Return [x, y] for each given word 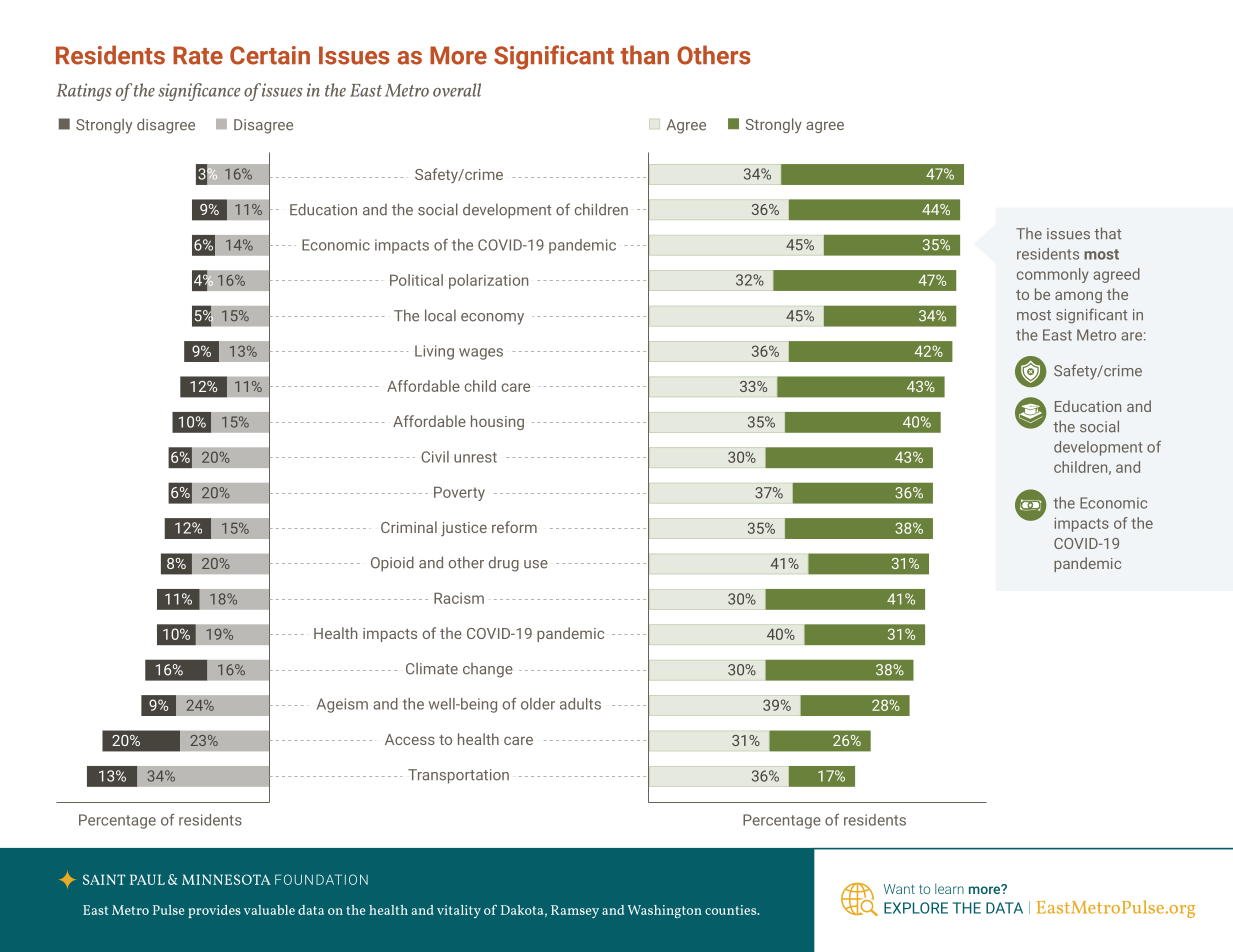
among [1078, 297]
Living [434, 352]
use [536, 564]
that [1107, 233]
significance [199, 92]
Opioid [392, 564]
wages [481, 354]
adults [580, 704]
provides [214, 911]
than [644, 55]
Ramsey [575, 911]
